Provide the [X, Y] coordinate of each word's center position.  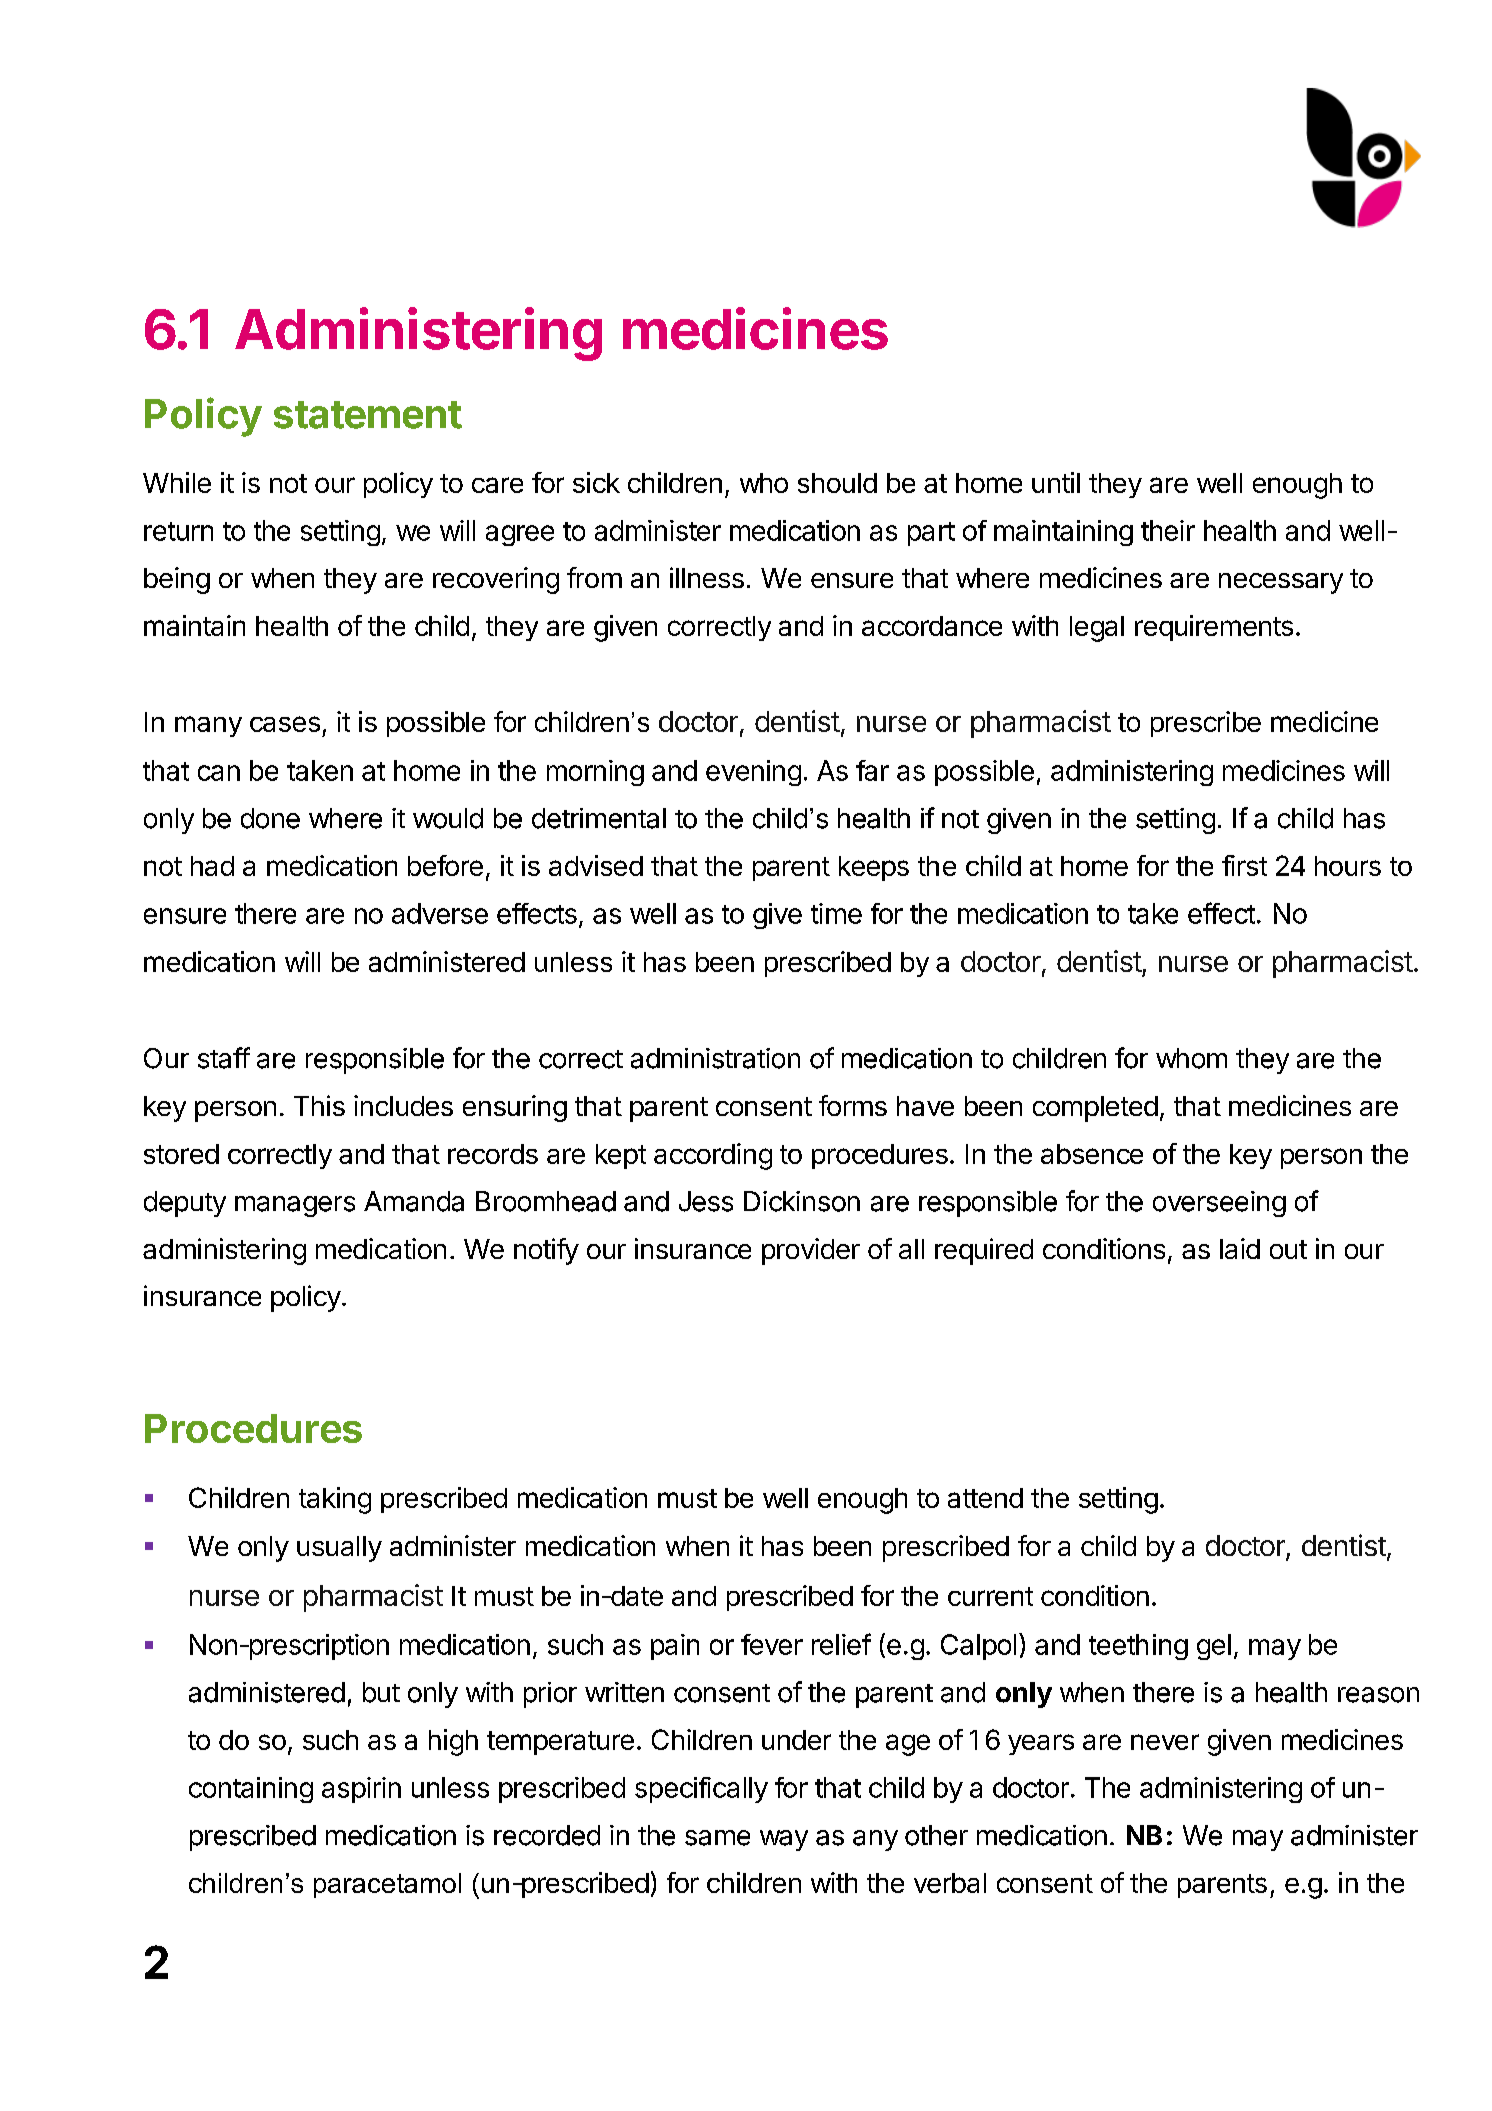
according [713, 1156]
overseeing [1219, 1204]
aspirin [361, 1790]
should [837, 483]
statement [368, 415]
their [1168, 530]
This [319, 1105]
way [784, 1840]
